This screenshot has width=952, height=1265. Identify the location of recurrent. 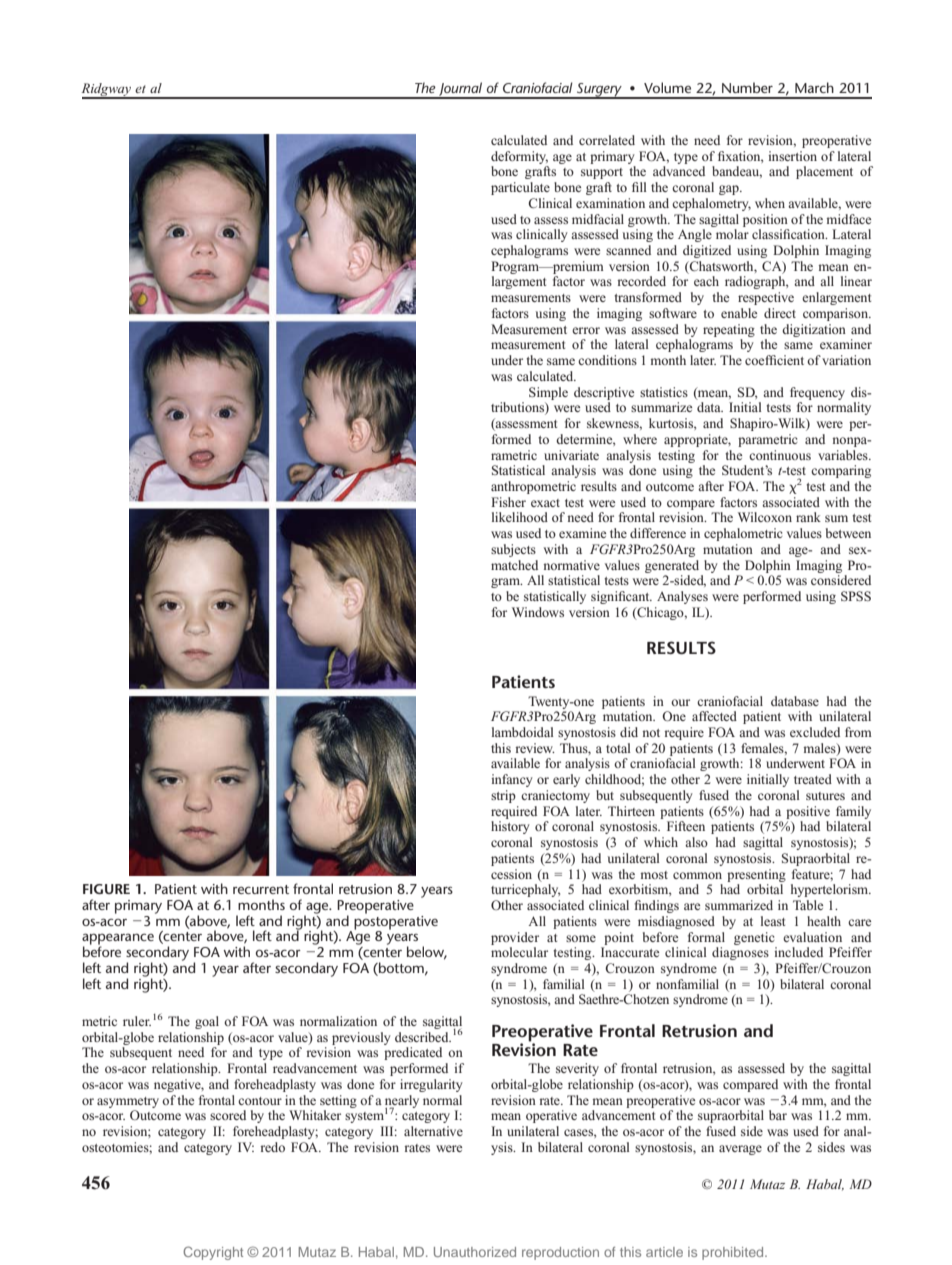
(261, 889).
